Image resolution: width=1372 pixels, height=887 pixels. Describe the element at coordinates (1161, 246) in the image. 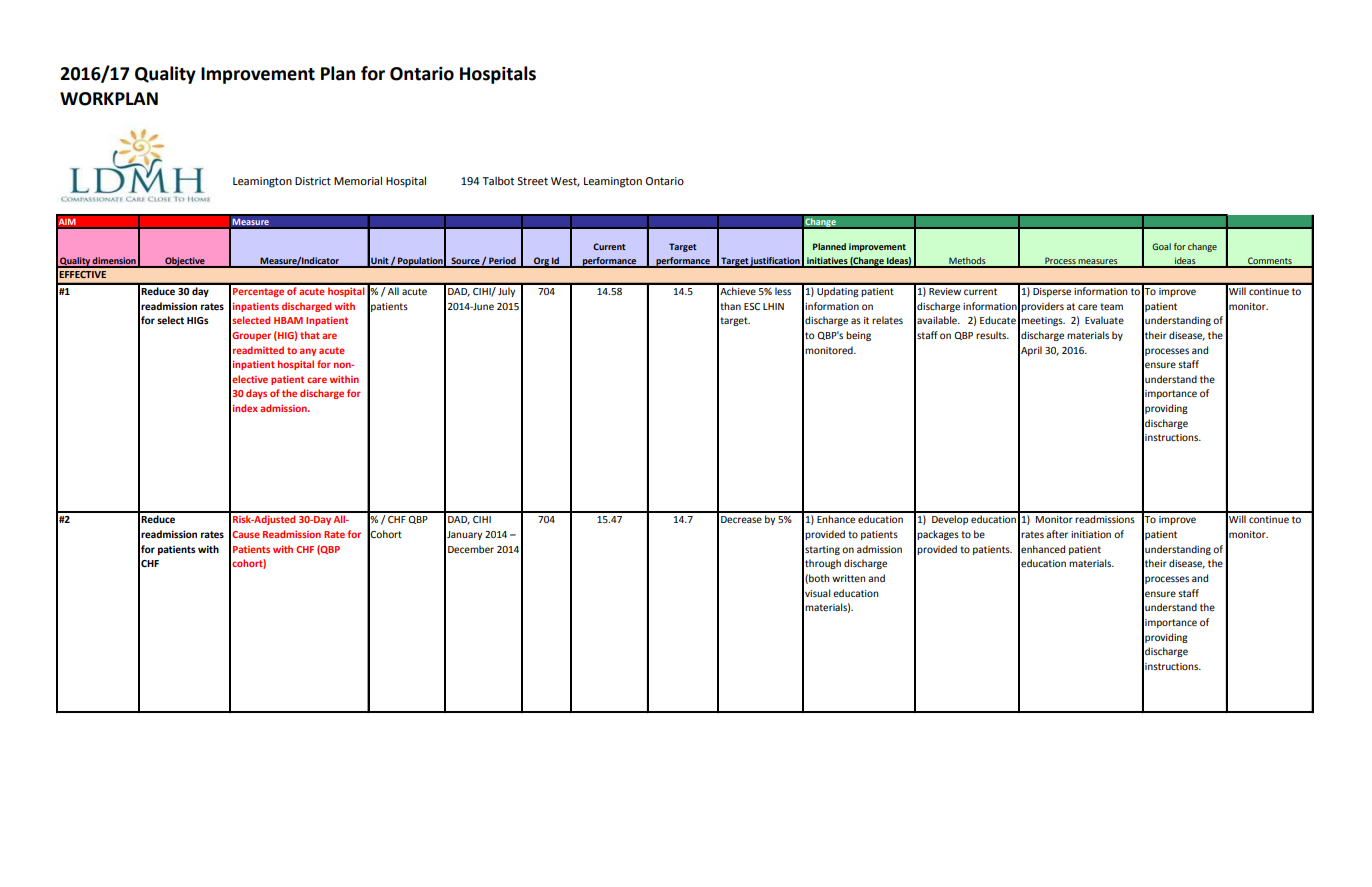

I see `Goal` at that location.
